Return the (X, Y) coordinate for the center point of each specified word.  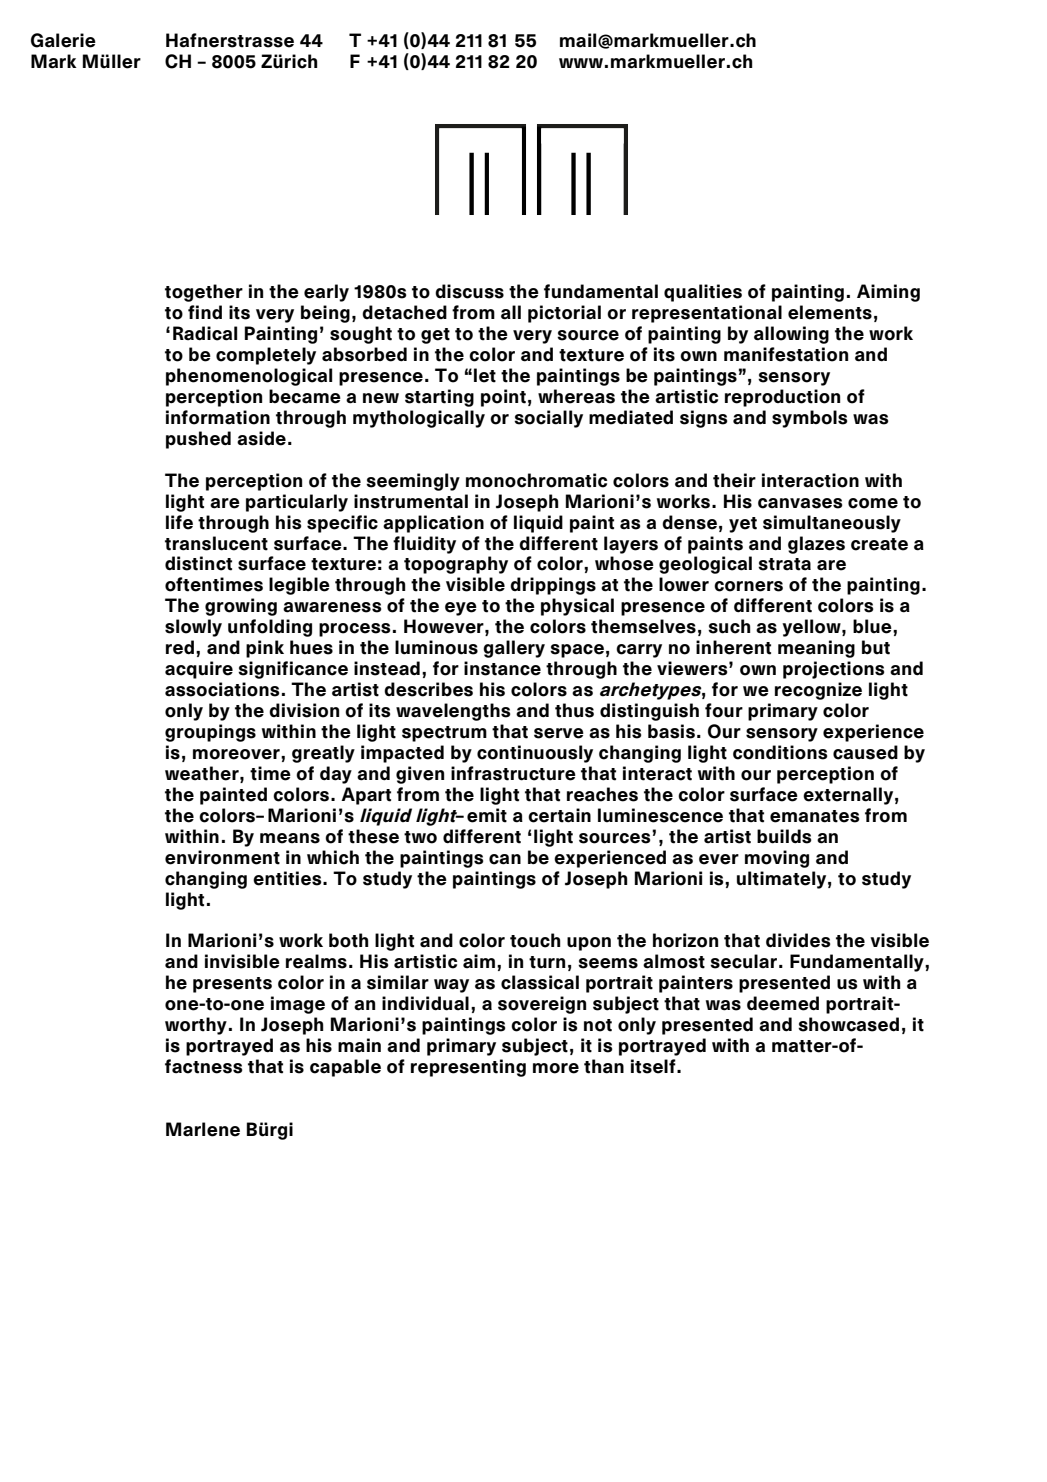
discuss (469, 291)
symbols (810, 419)
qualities (703, 293)
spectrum (444, 734)
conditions (780, 752)
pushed (198, 440)
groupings (210, 733)
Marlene (203, 1129)
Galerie (63, 40)
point (503, 398)
